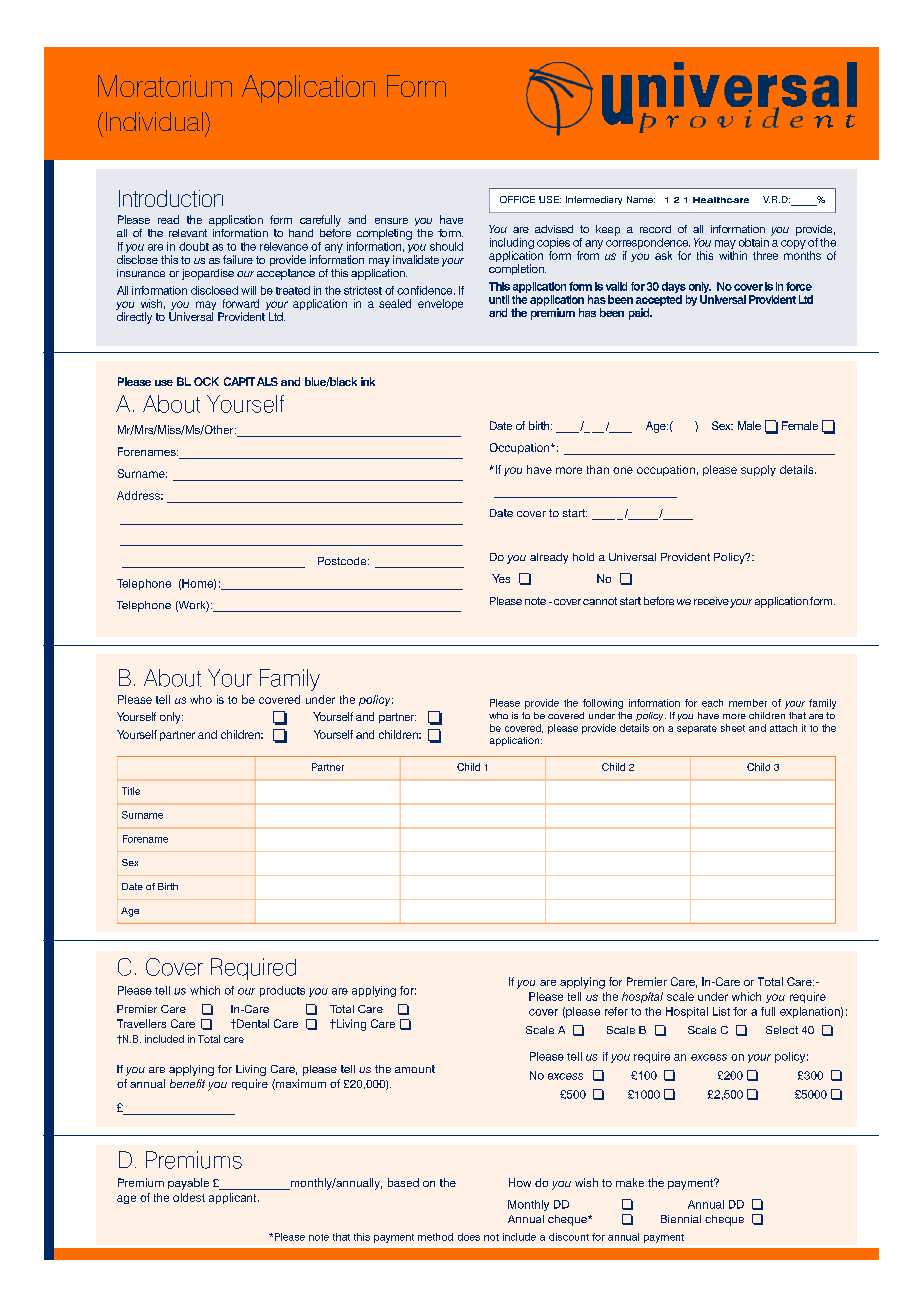  What do you see at coordinates (733, 728) in the screenshot?
I see `sheet` at bounding box center [733, 728].
